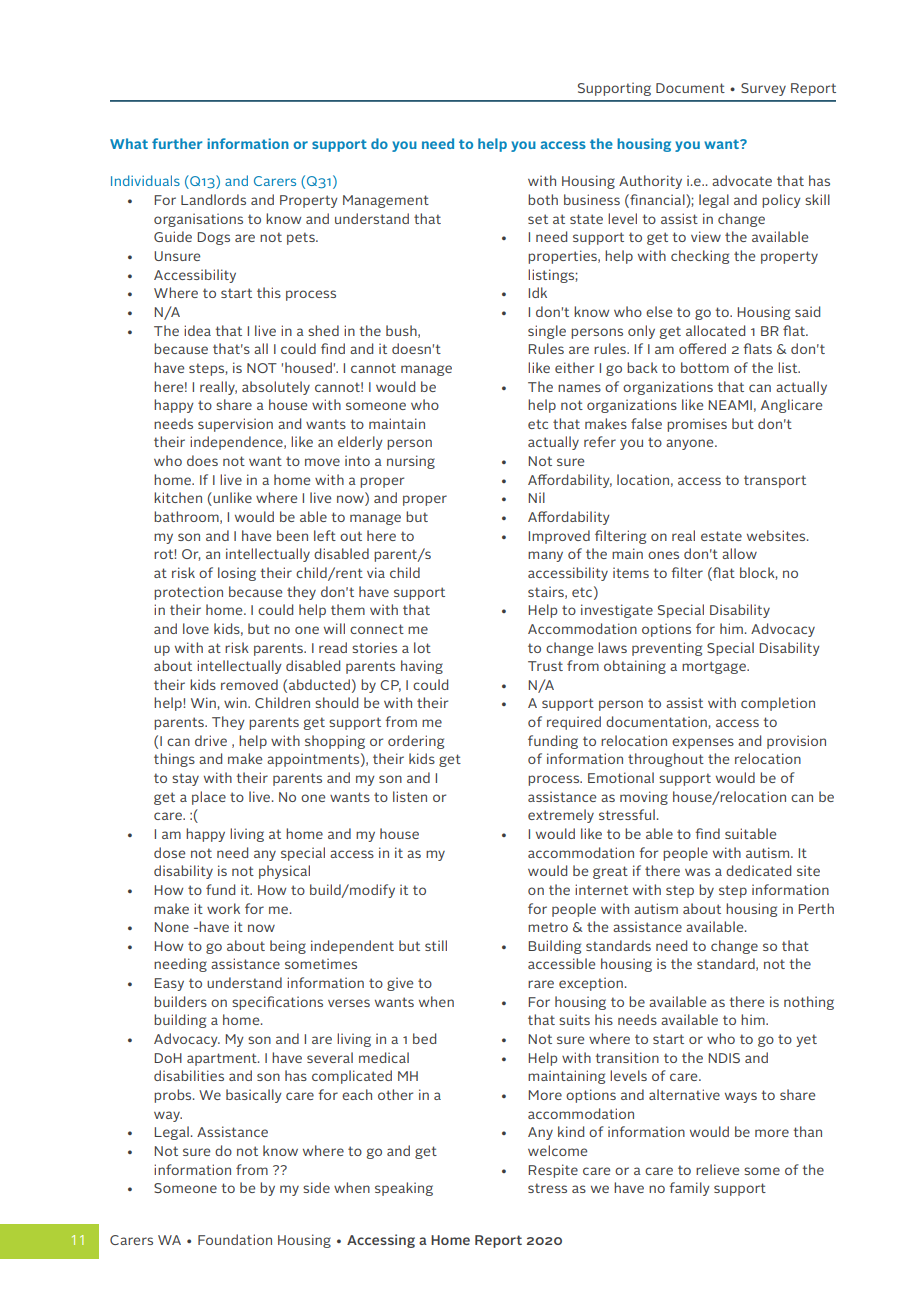 The width and height of the screenshot is (924, 1308). Describe the element at coordinates (715, 667) in the screenshot. I see `mortgage` at that location.
